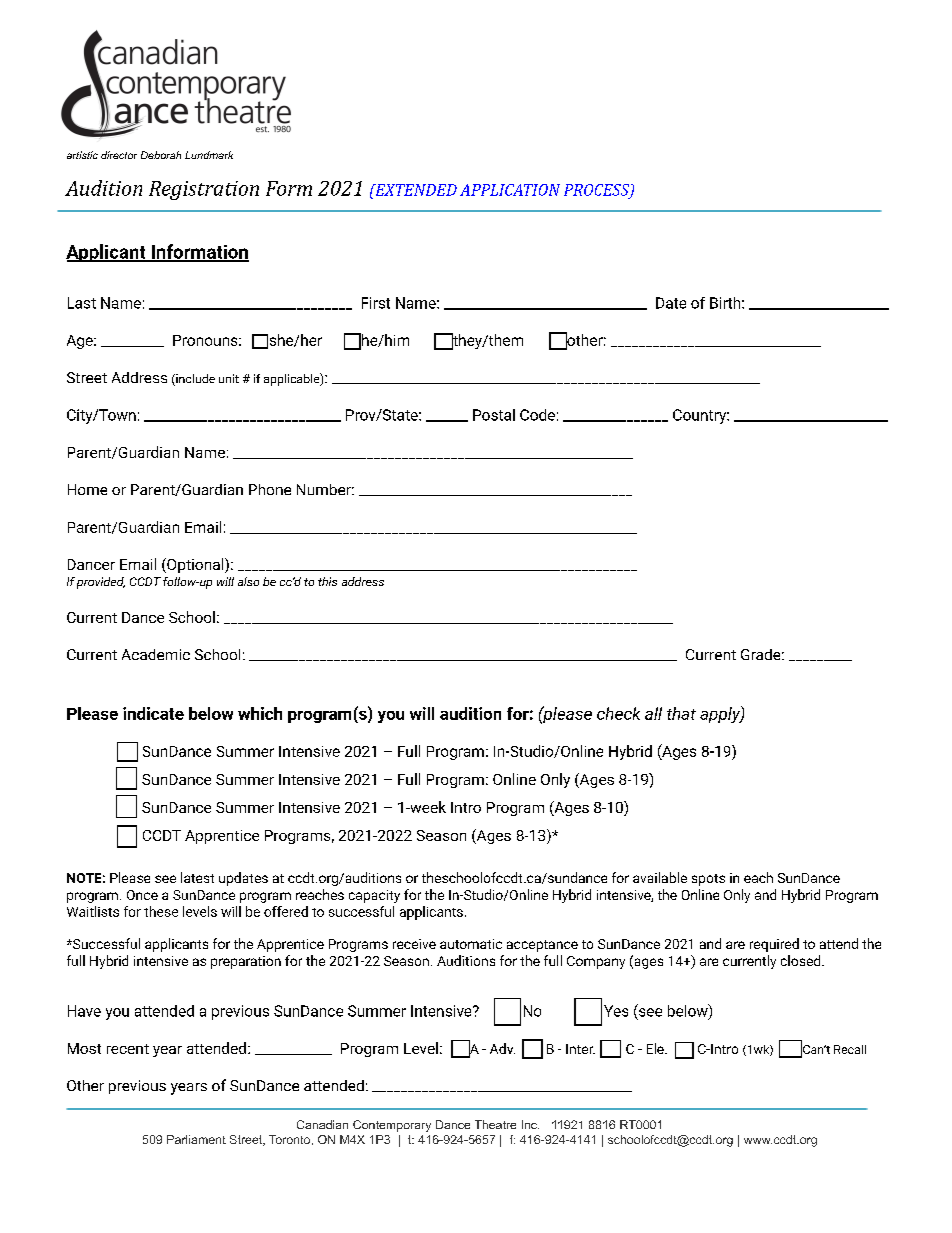  Describe the element at coordinates (196, 1139) in the screenshot. I see `Parliament` at that location.
